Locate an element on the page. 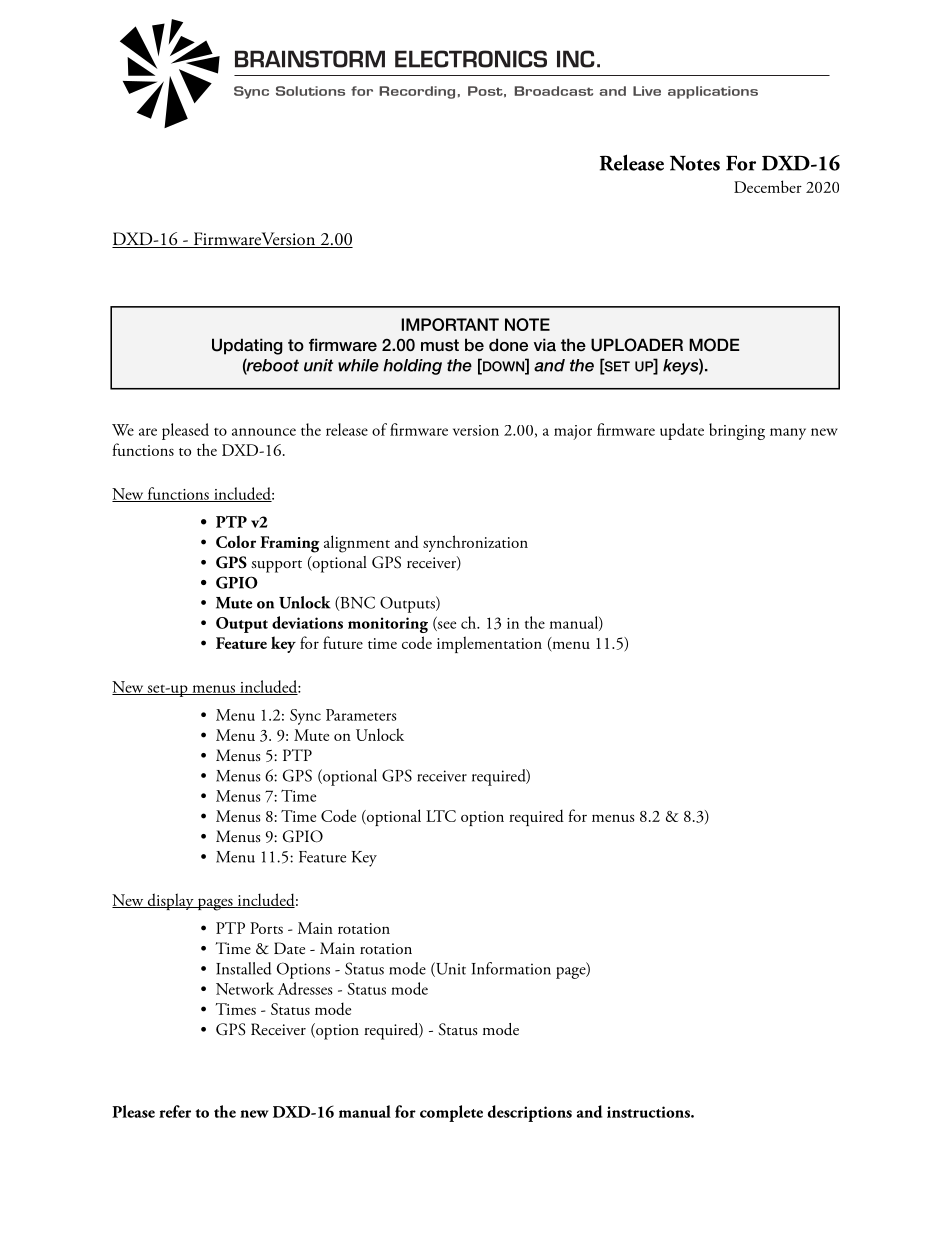 The image size is (952, 1233). ELECTRONICS is located at coordinates (471, 59).
